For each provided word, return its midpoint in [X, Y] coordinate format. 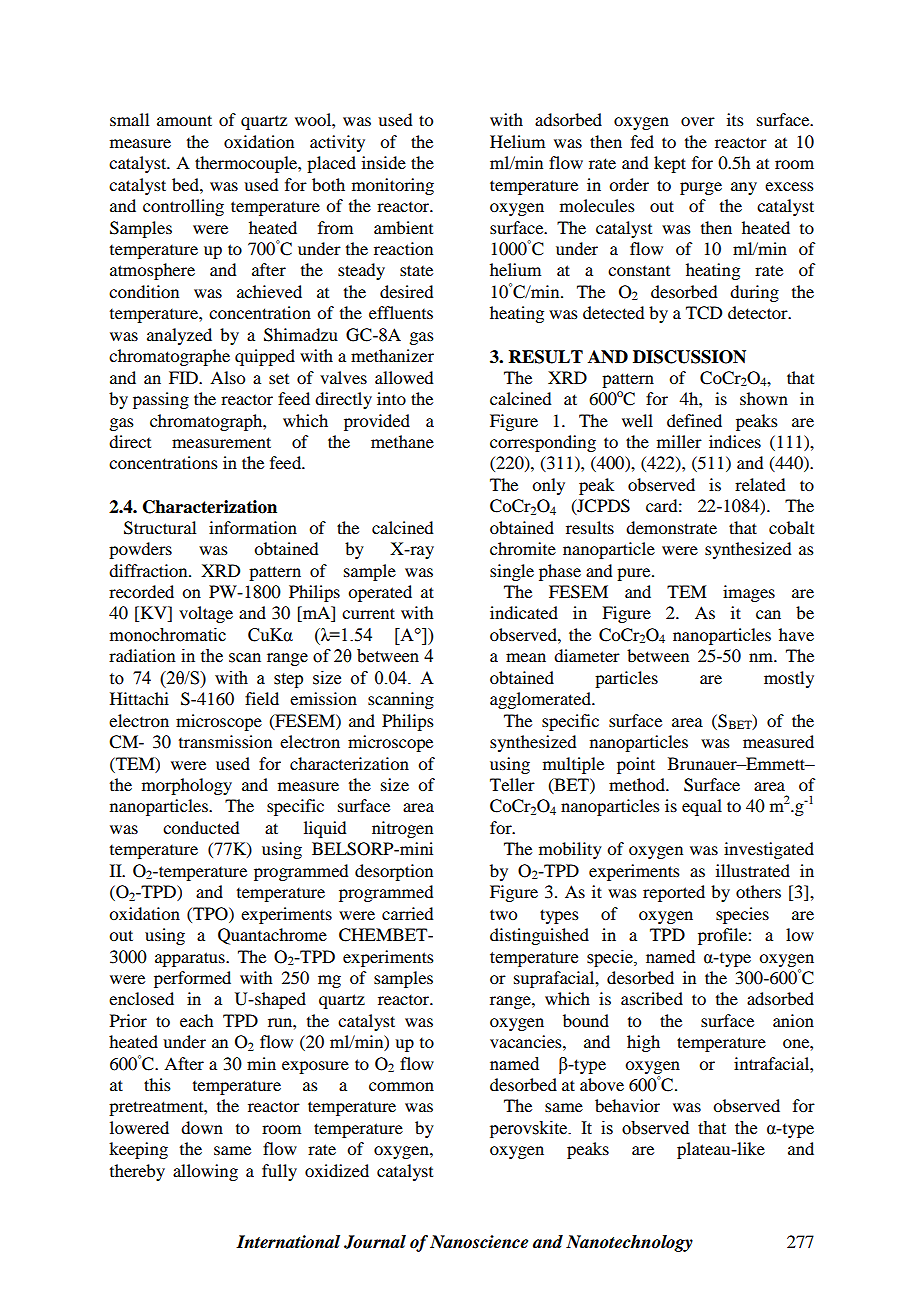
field [262, 698]
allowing [205, 1172]
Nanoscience [479, 1242]
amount [184, 120]
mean [526, 657]
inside [384, 162]
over [698, 121]
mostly [789, 679]
